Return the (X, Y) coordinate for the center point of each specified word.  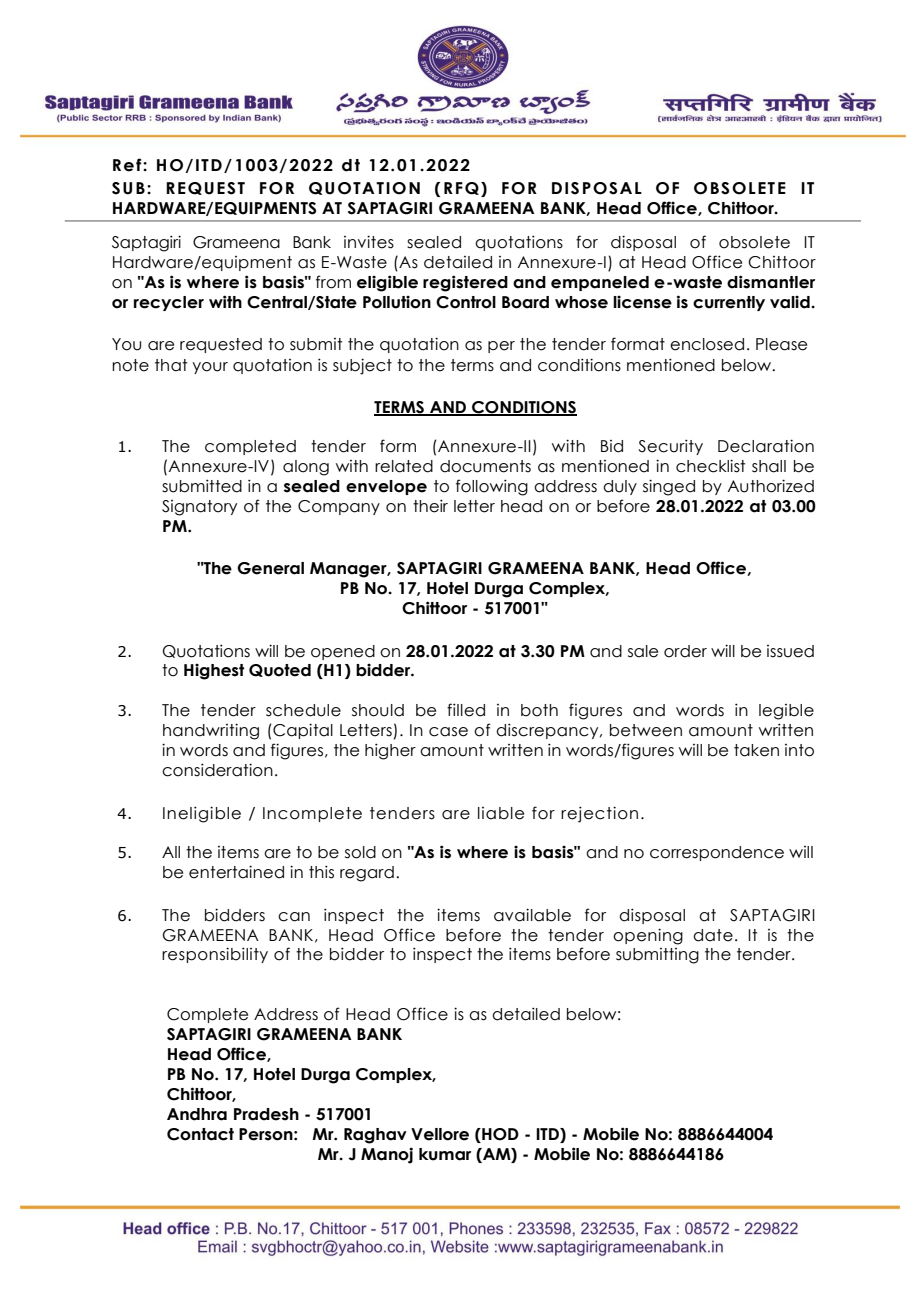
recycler (169, 303)
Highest (214, 671)
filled (466, 710)
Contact (200, 1134)
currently (729, 303)
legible (786, 712)
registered (465, 283)
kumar (445, 1154)
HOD (499, 1134)
